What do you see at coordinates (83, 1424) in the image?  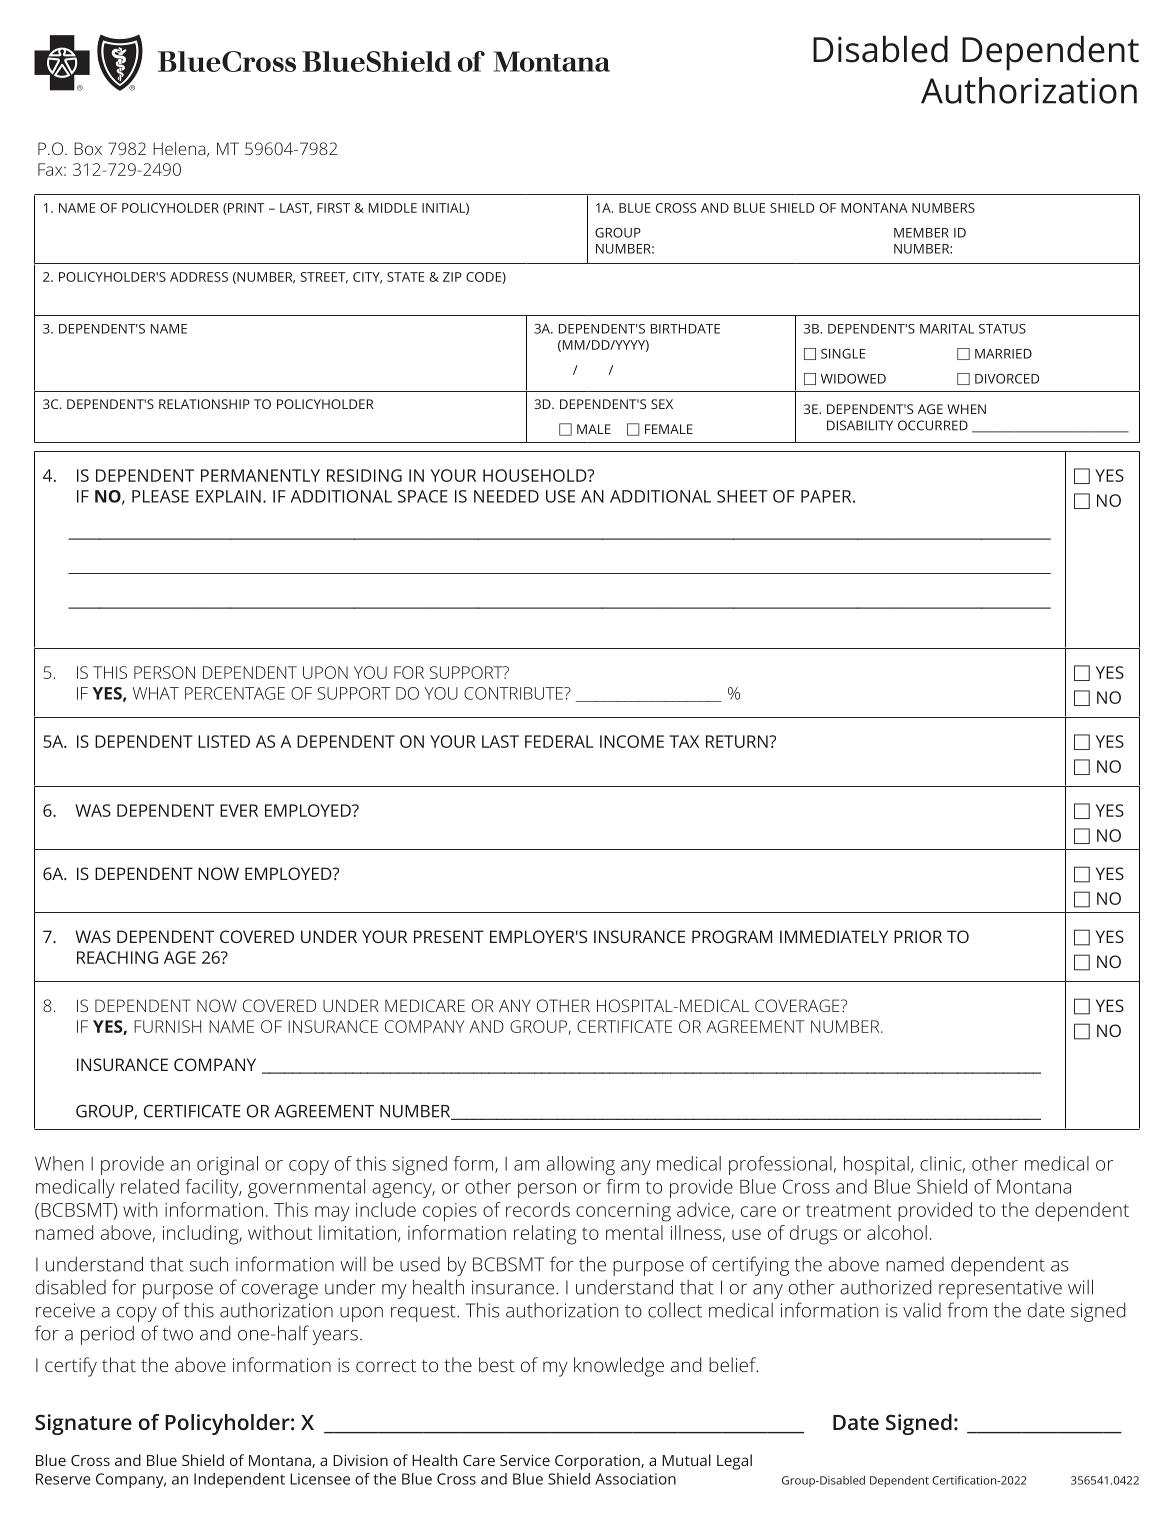 I see `Signature` at bounding box center [83, 1424].
